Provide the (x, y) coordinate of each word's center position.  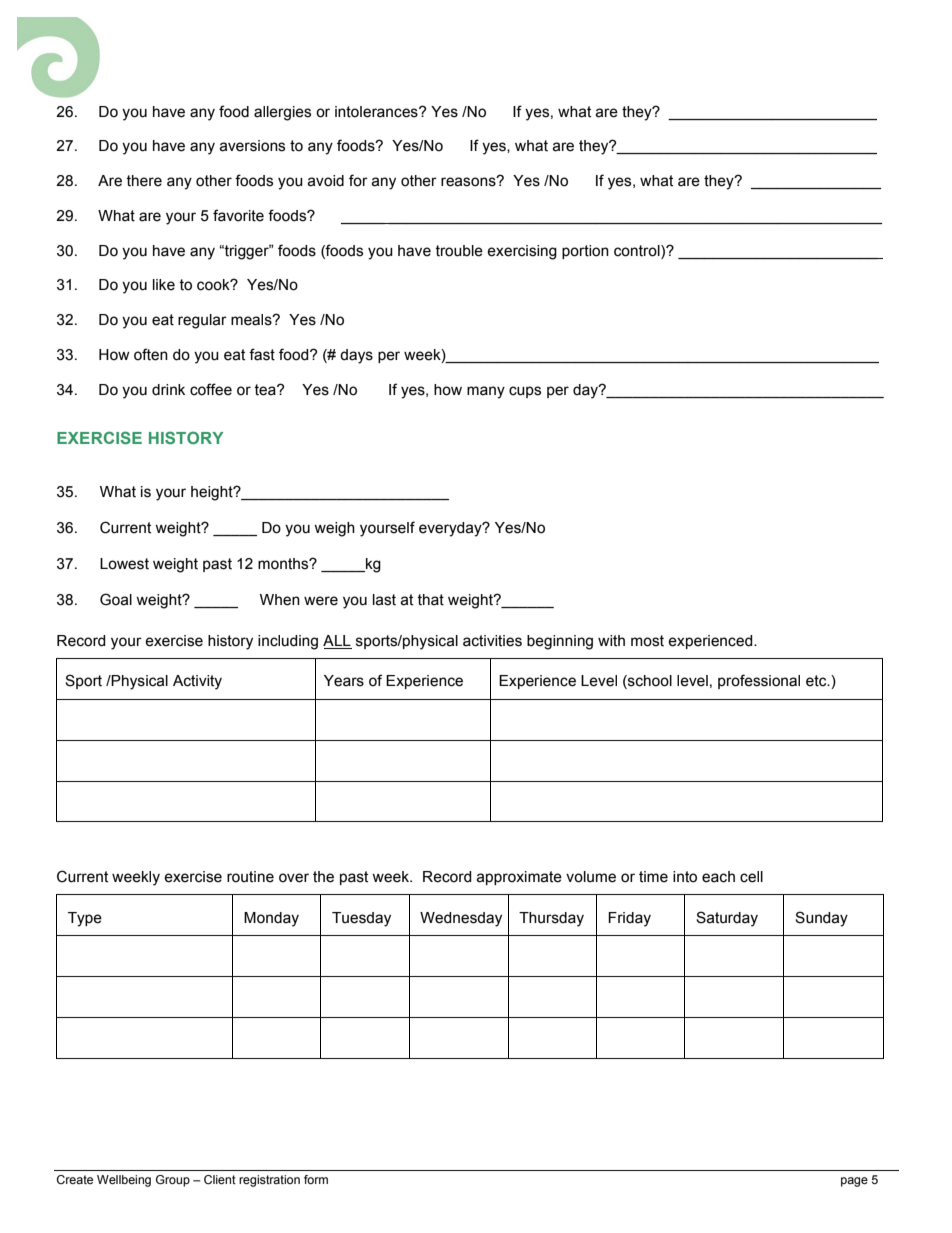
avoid (325, 181)
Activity (197, 682)
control (638, 251)
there (144, 181)
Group (173, 1181)
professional (759, 681)
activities (492, 641)
